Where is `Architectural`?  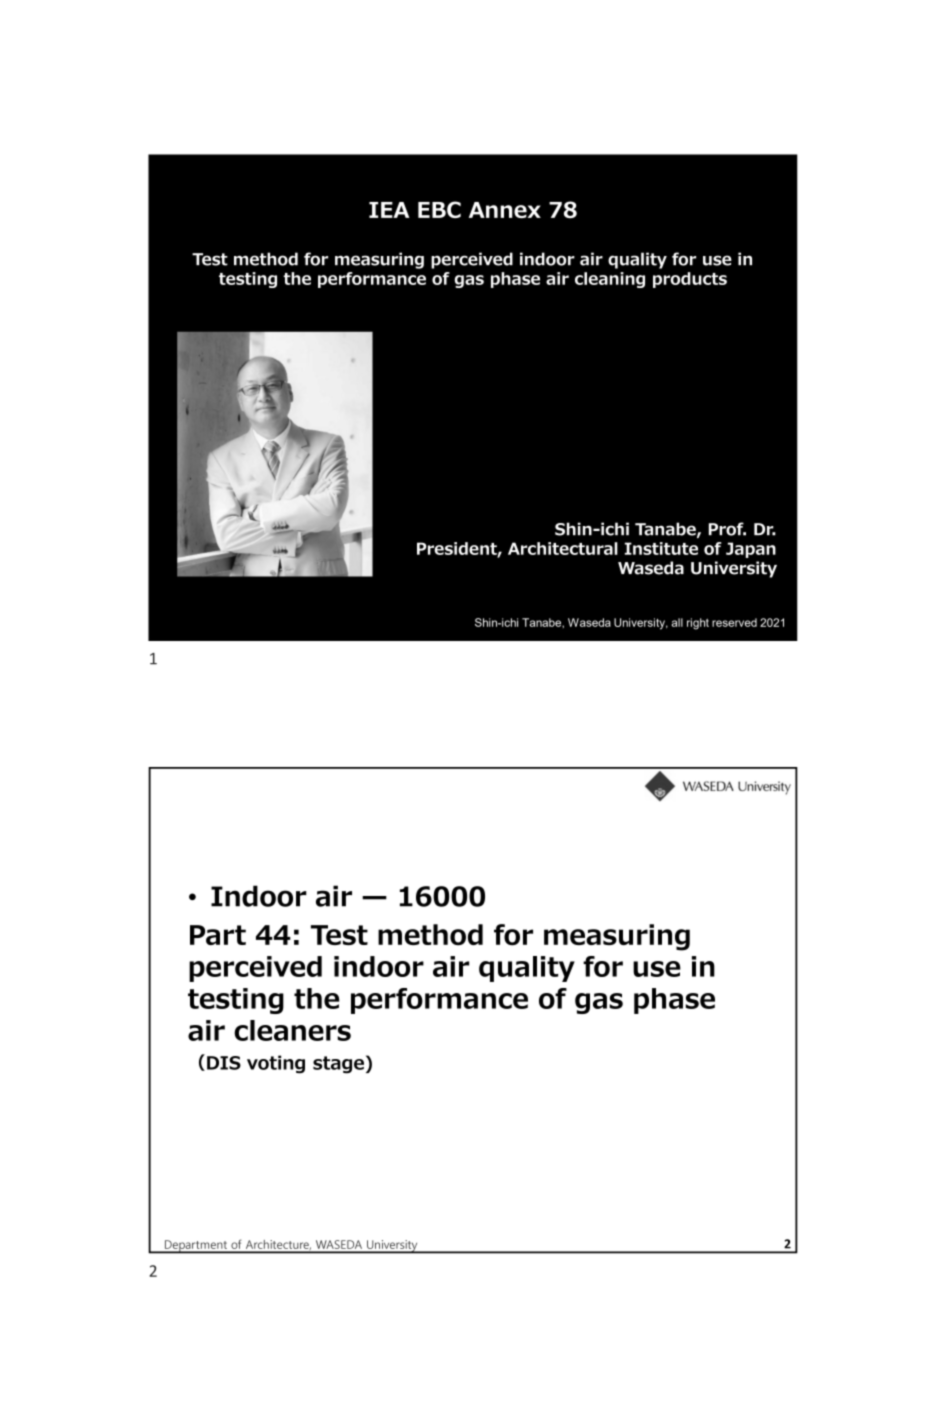 Architectural is located at coordinates (563, 548).
